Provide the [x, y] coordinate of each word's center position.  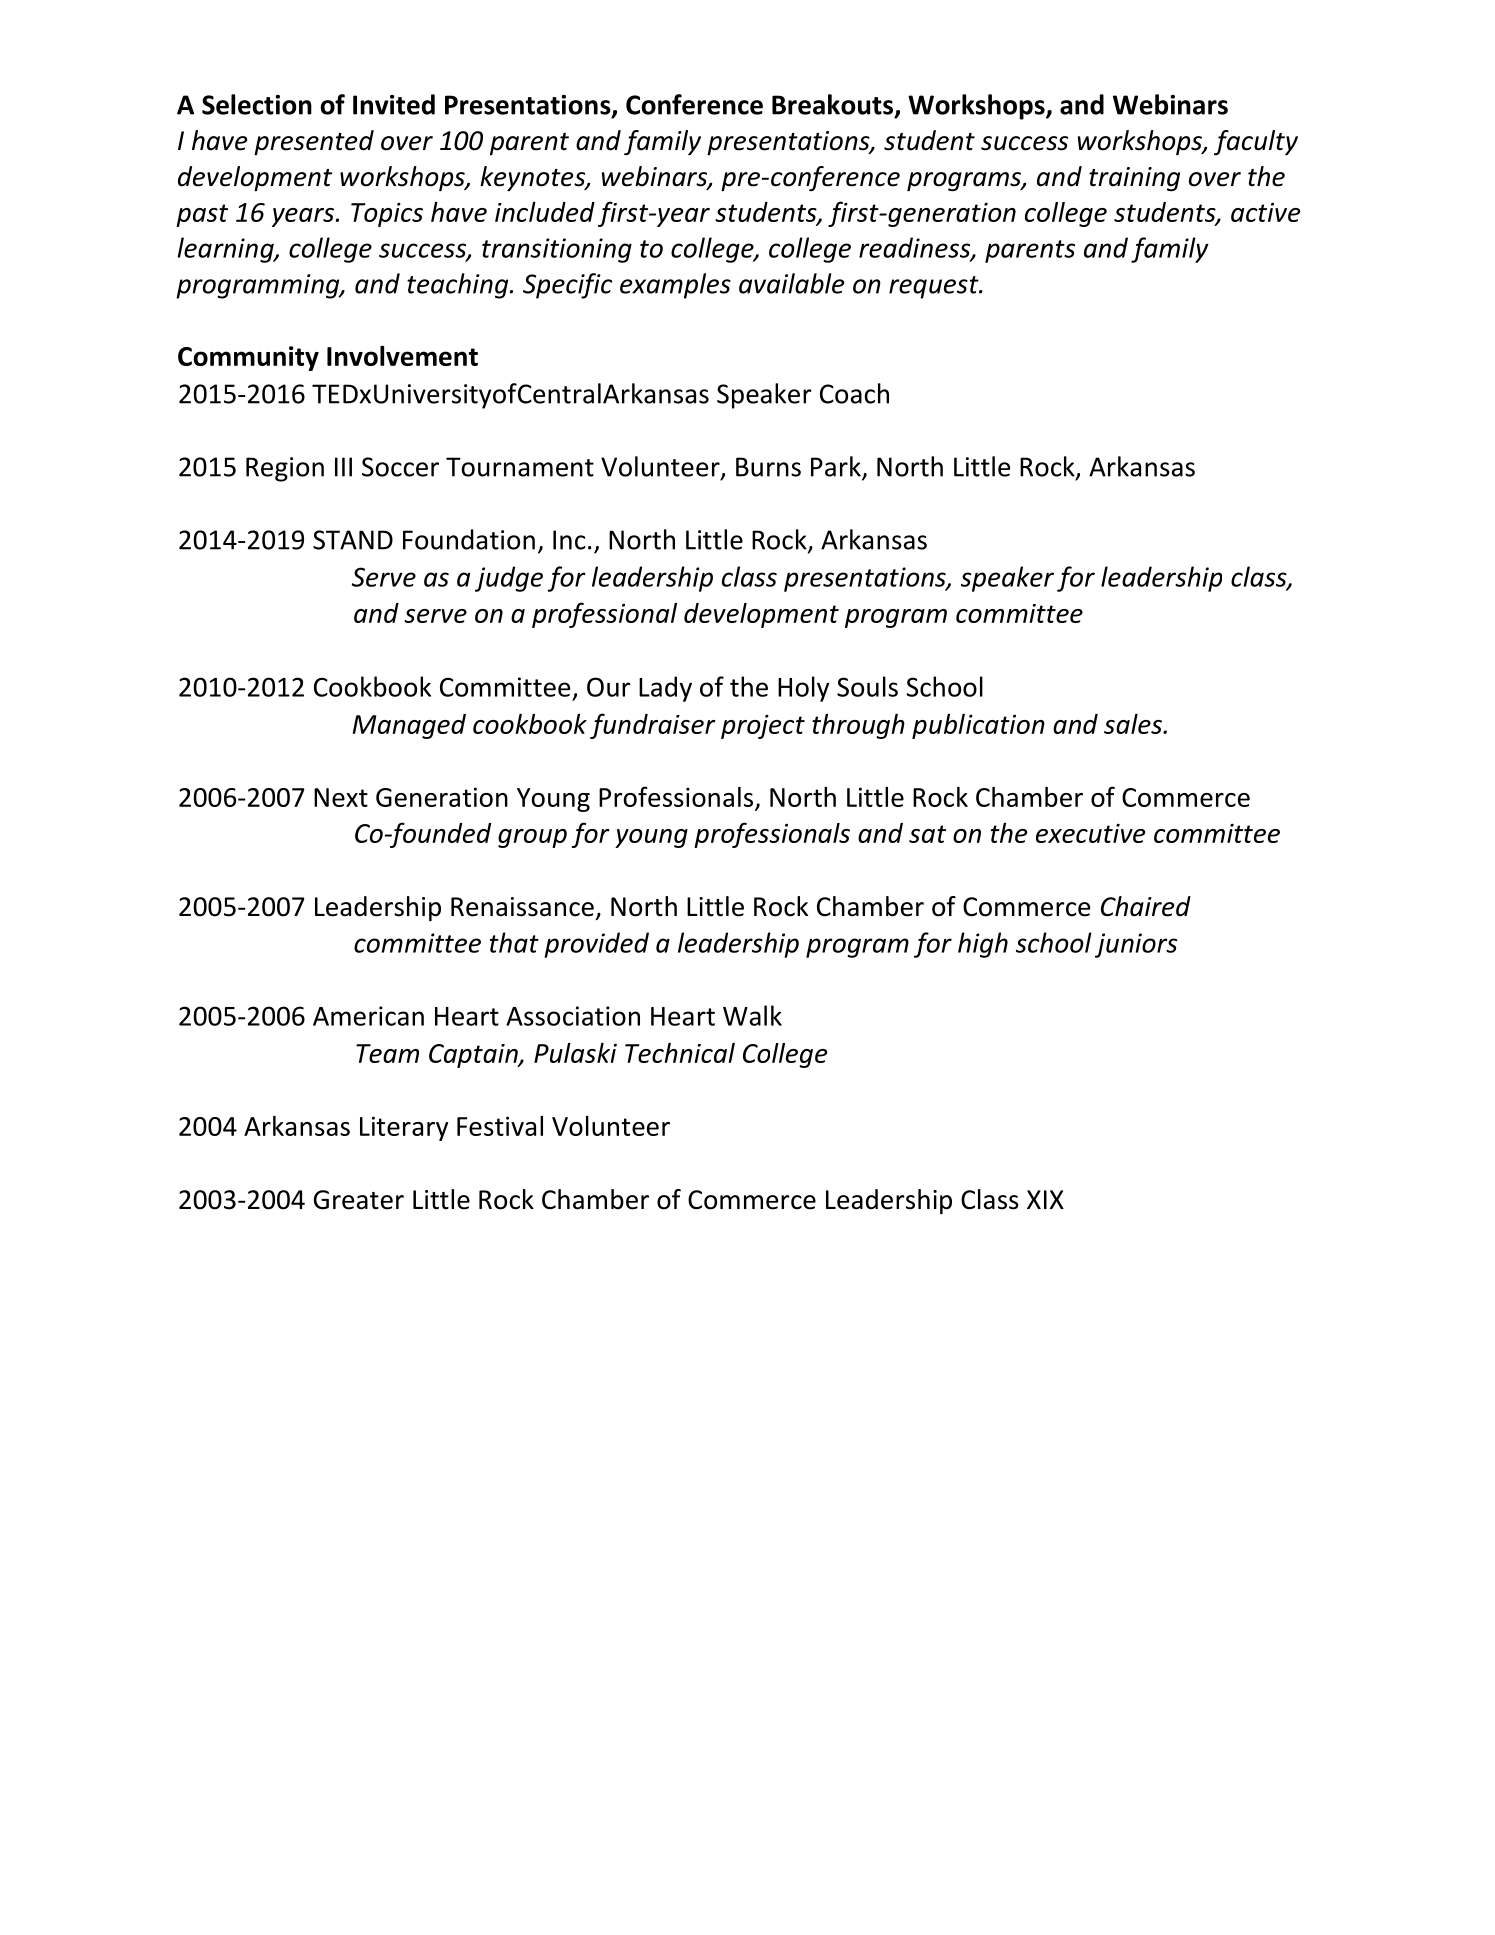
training [1134, 179]
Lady [665, 689]
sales [1134, 724]
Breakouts [832, 104]
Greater [359, 1200]
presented [314, 142]
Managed [409, 726]
